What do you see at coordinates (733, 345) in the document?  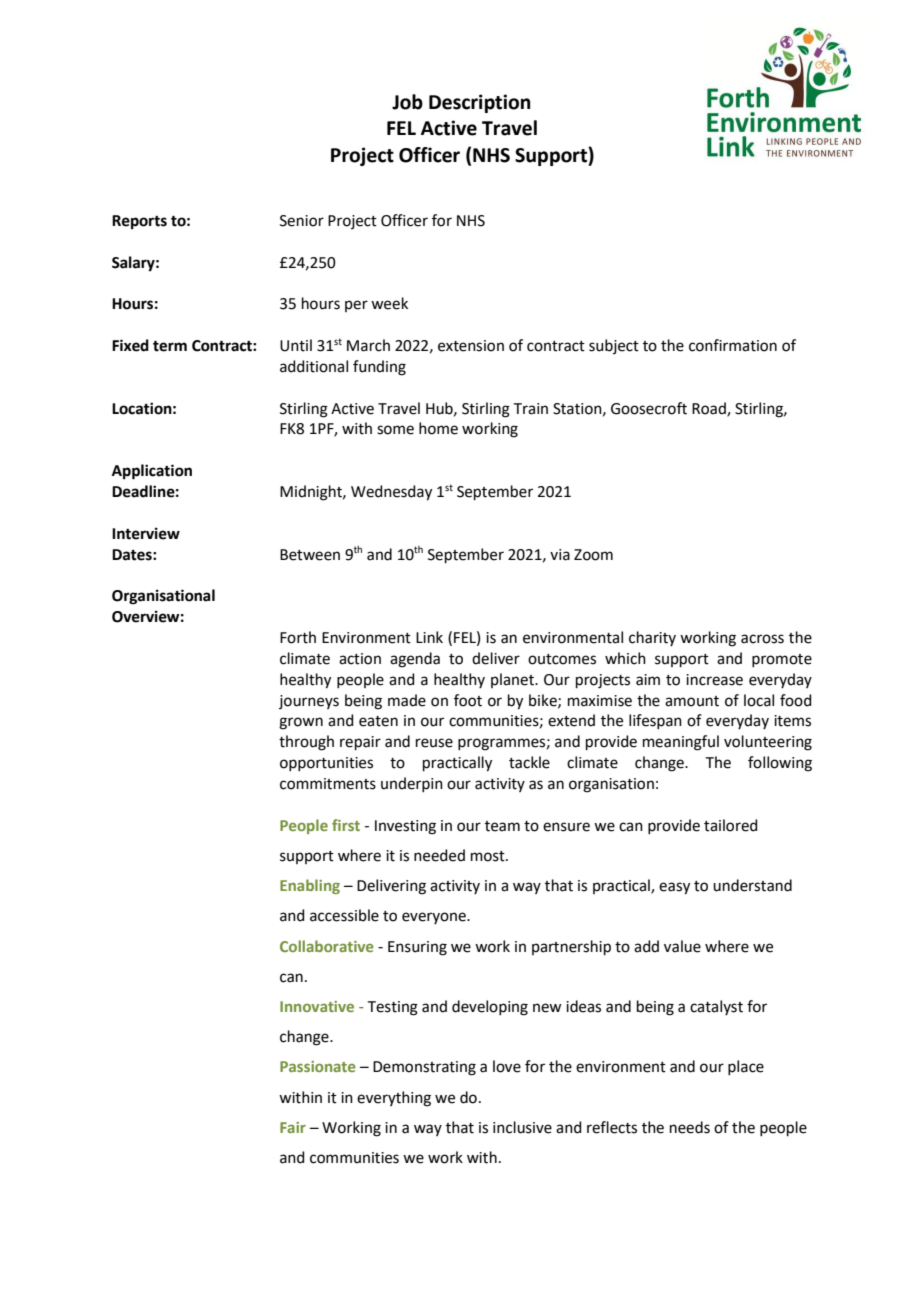 I see `confirmation` at bounding box center [733, 345].
